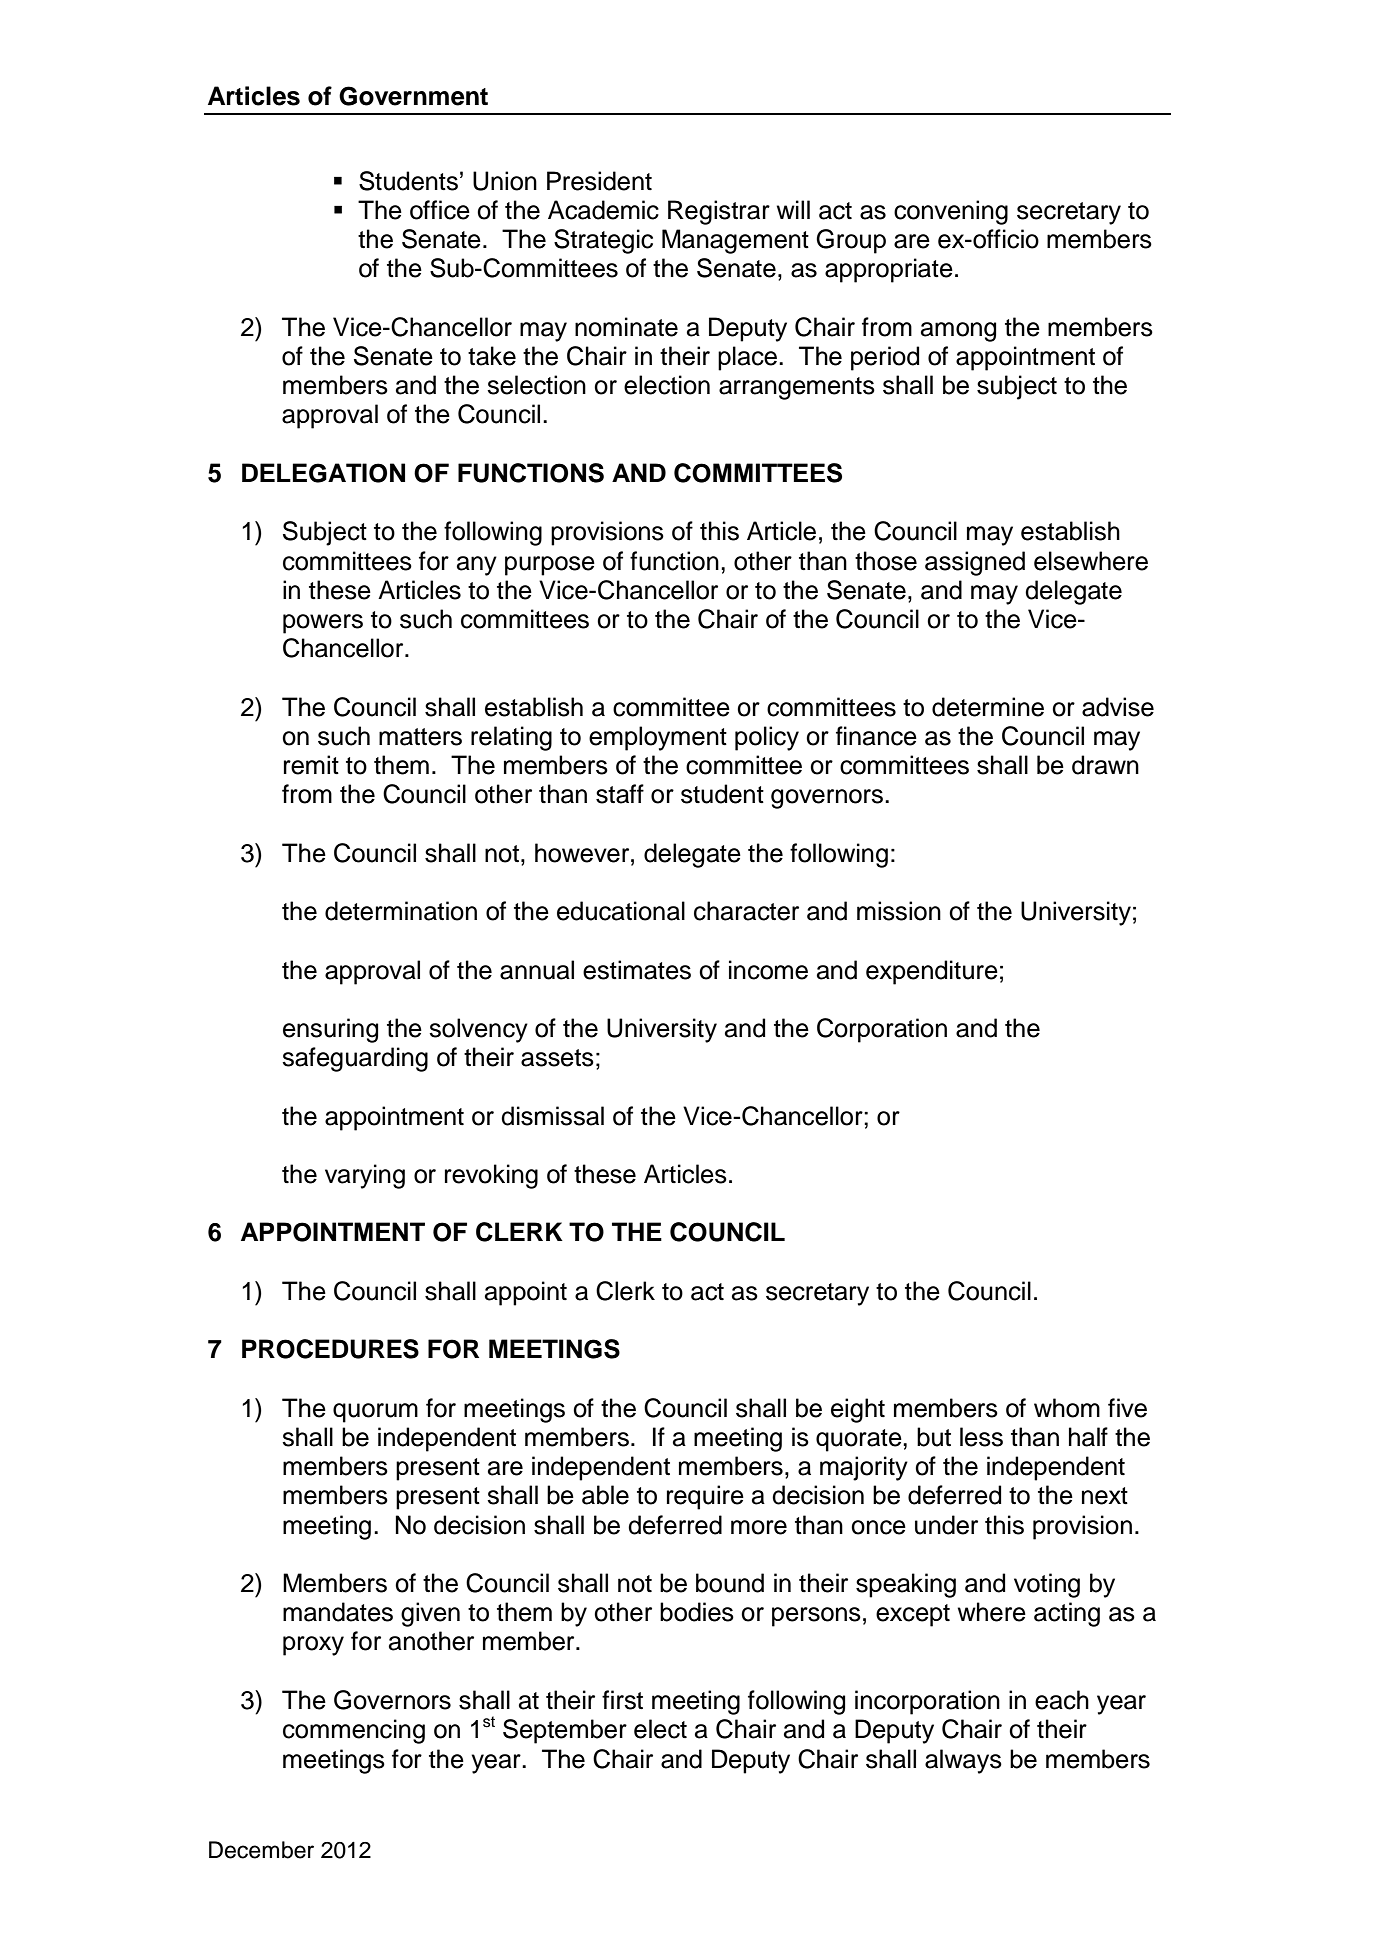 The width and height of the screenshot is (1375, 1945). What do you see at coordinates (719, 212) in the screenshot?
I see `Registrar` at bounding box center [719, 212].
